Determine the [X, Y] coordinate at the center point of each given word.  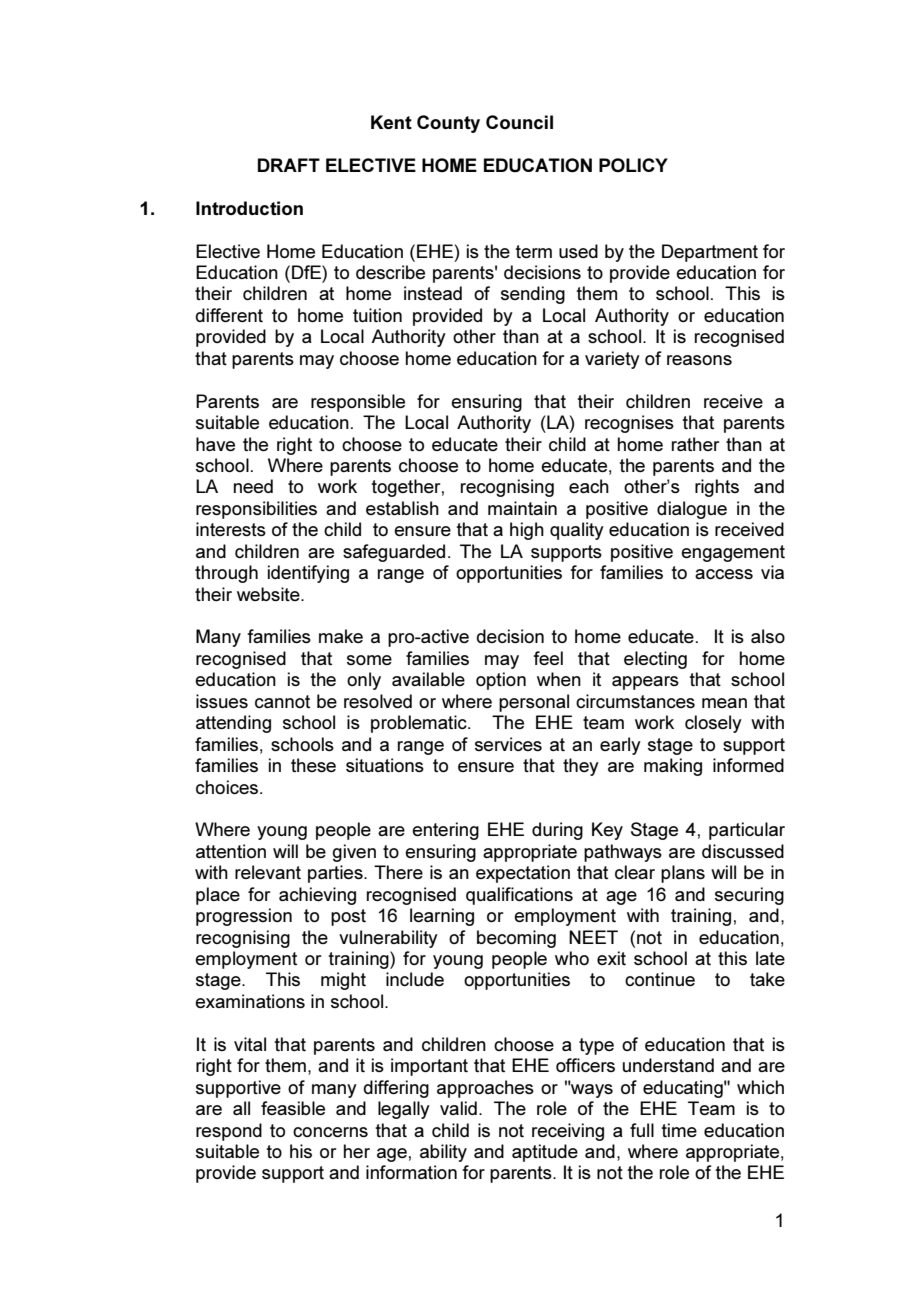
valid [458, 1108]
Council [519, 122]
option [501, 681]
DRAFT [289, 165]
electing [655, 660]
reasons [699, 360]
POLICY [633, 165]
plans [683, 874]
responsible [358, 403]
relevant [268, 872]
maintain [522, 508]
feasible [293, 1108]
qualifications [519, 896]
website [269, 594]
